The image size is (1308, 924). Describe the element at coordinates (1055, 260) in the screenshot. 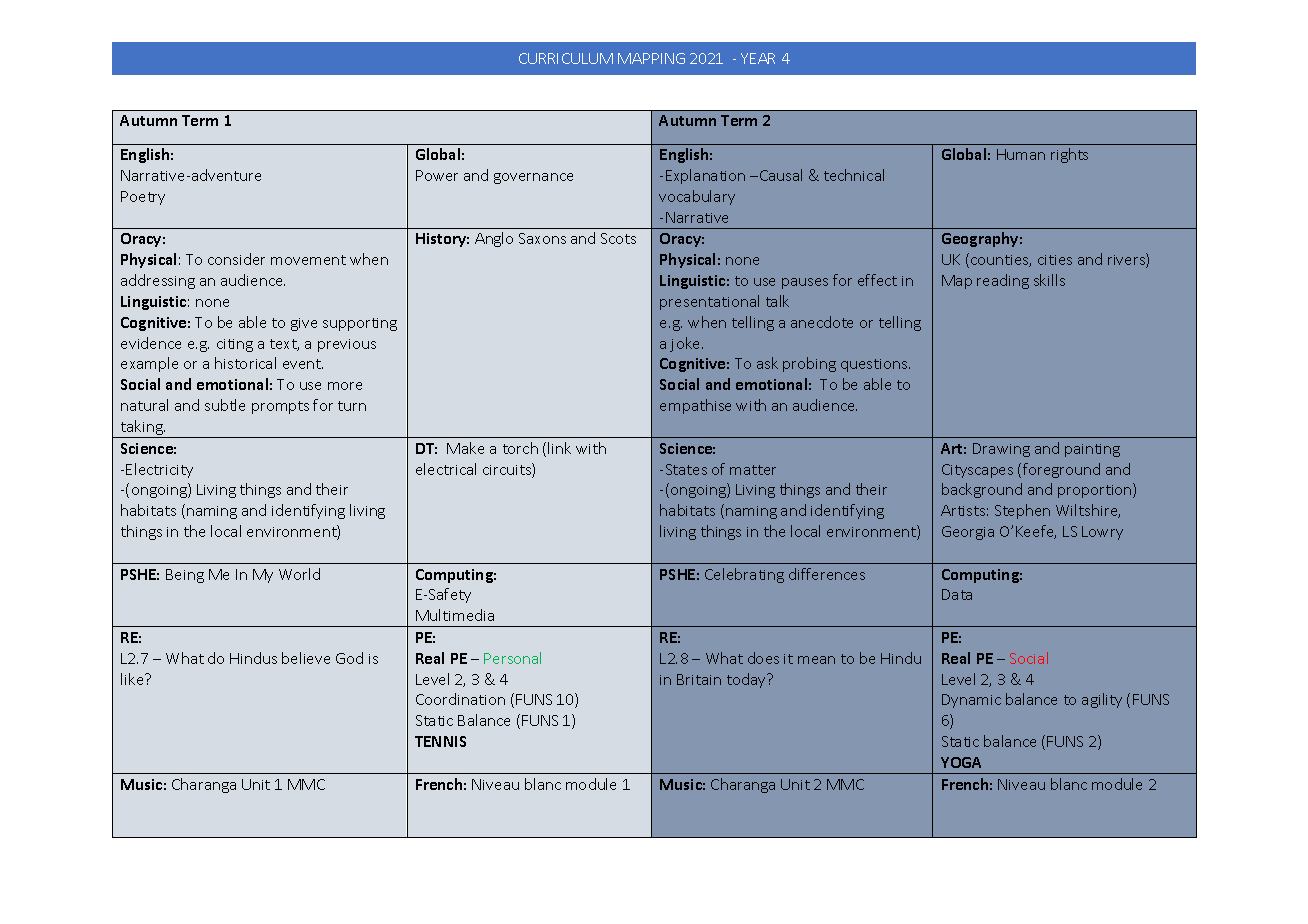

I see `cities` at that location.
